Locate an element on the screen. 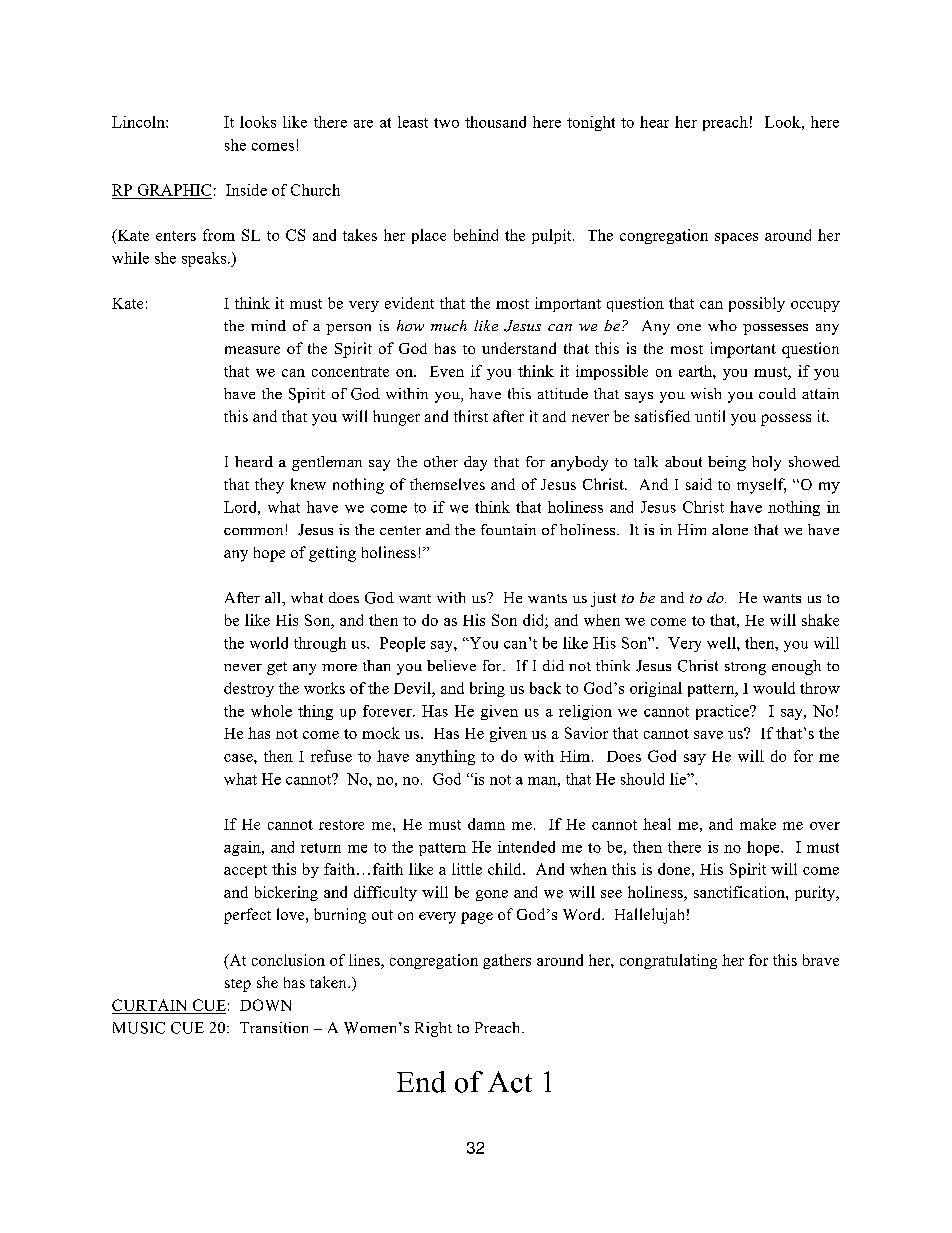  thirst is located at coordinates (471, 416).
